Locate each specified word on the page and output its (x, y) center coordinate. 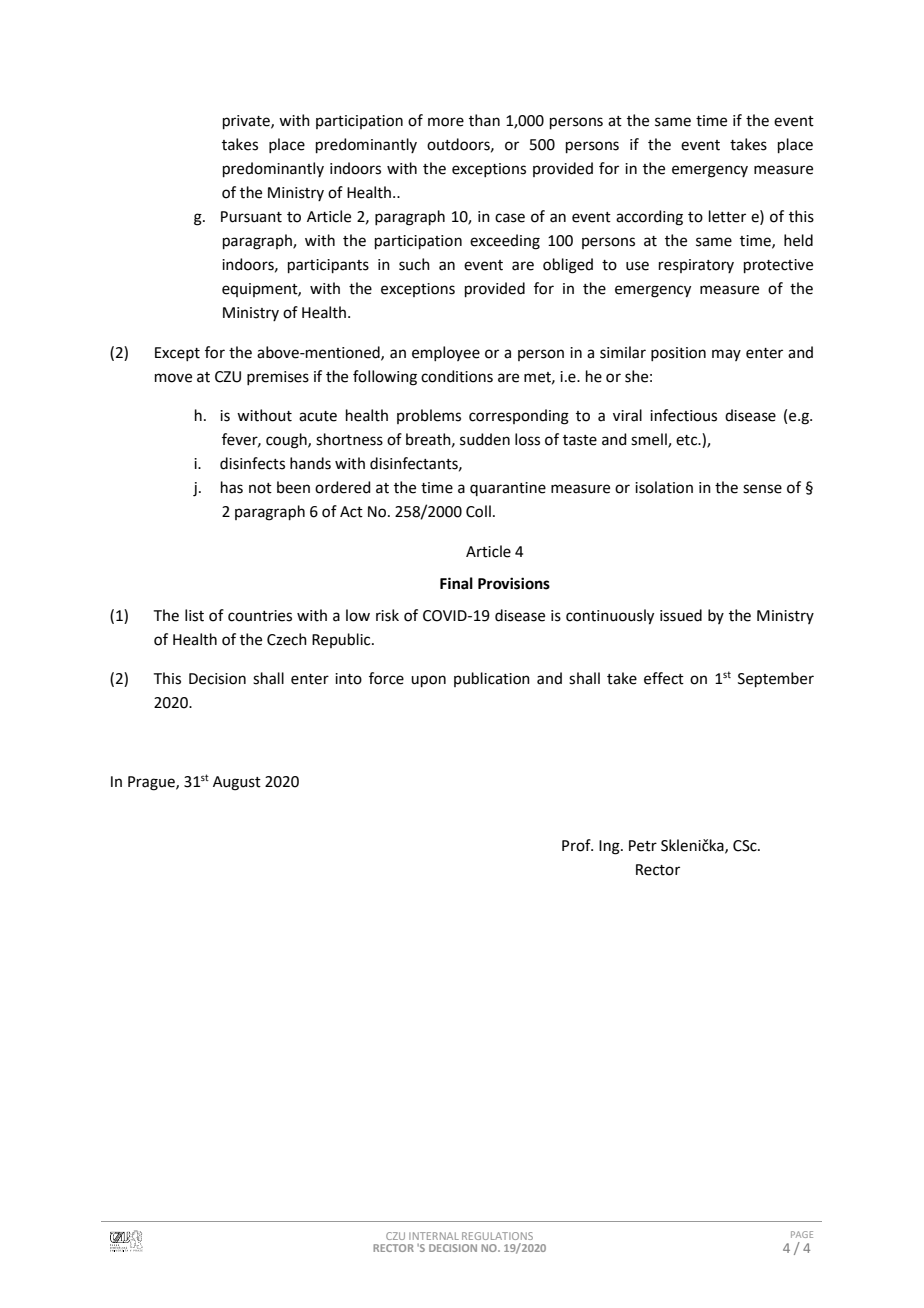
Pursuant (251, 217)
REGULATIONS (497, 1236)
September (776, 679)
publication (492, 679)
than (484, 120)
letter (727, 216)
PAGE (802, 1234)
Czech (287, 639)
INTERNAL (434, 1236)
